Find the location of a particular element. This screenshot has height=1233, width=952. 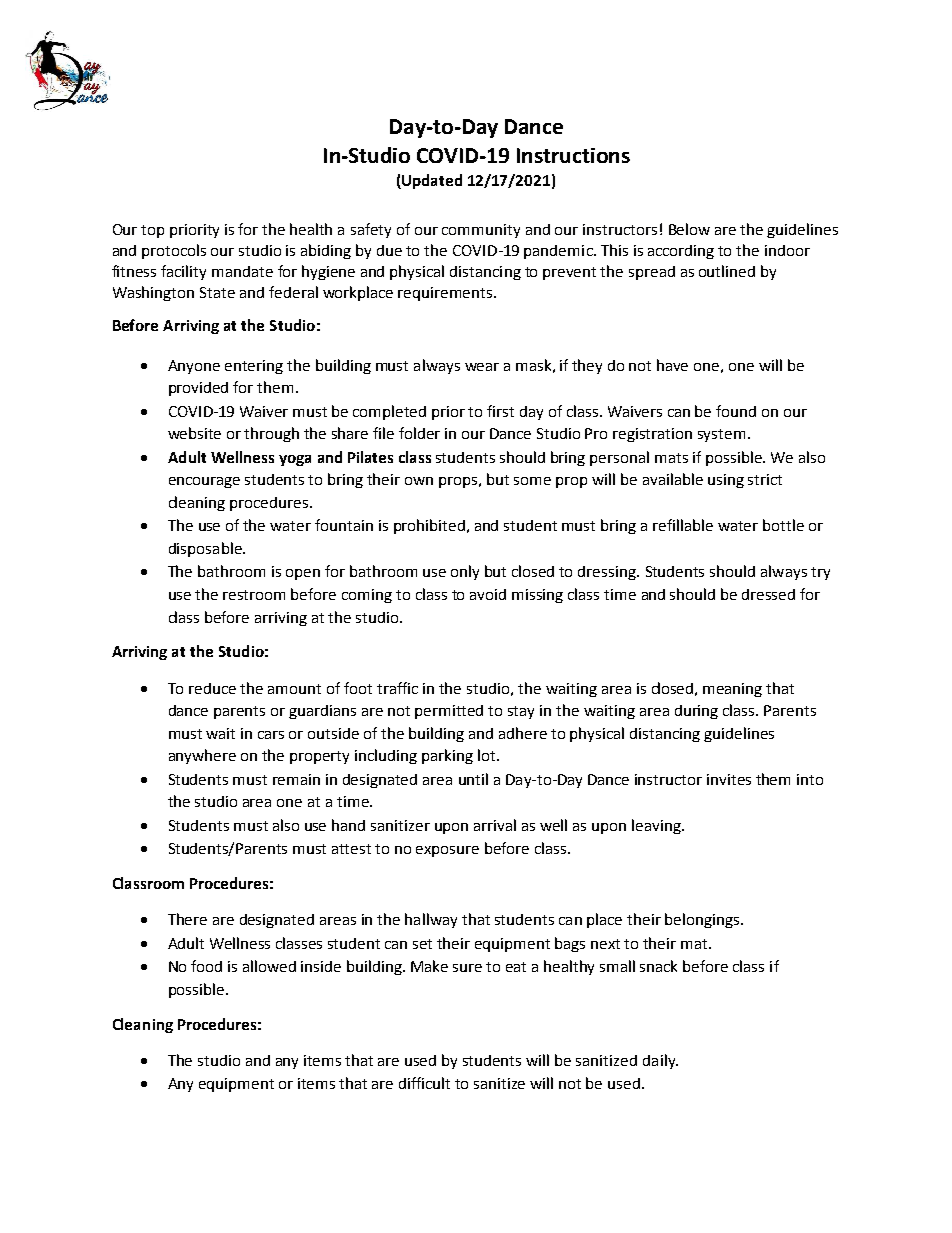

found is located at coordinates (736, 411).
